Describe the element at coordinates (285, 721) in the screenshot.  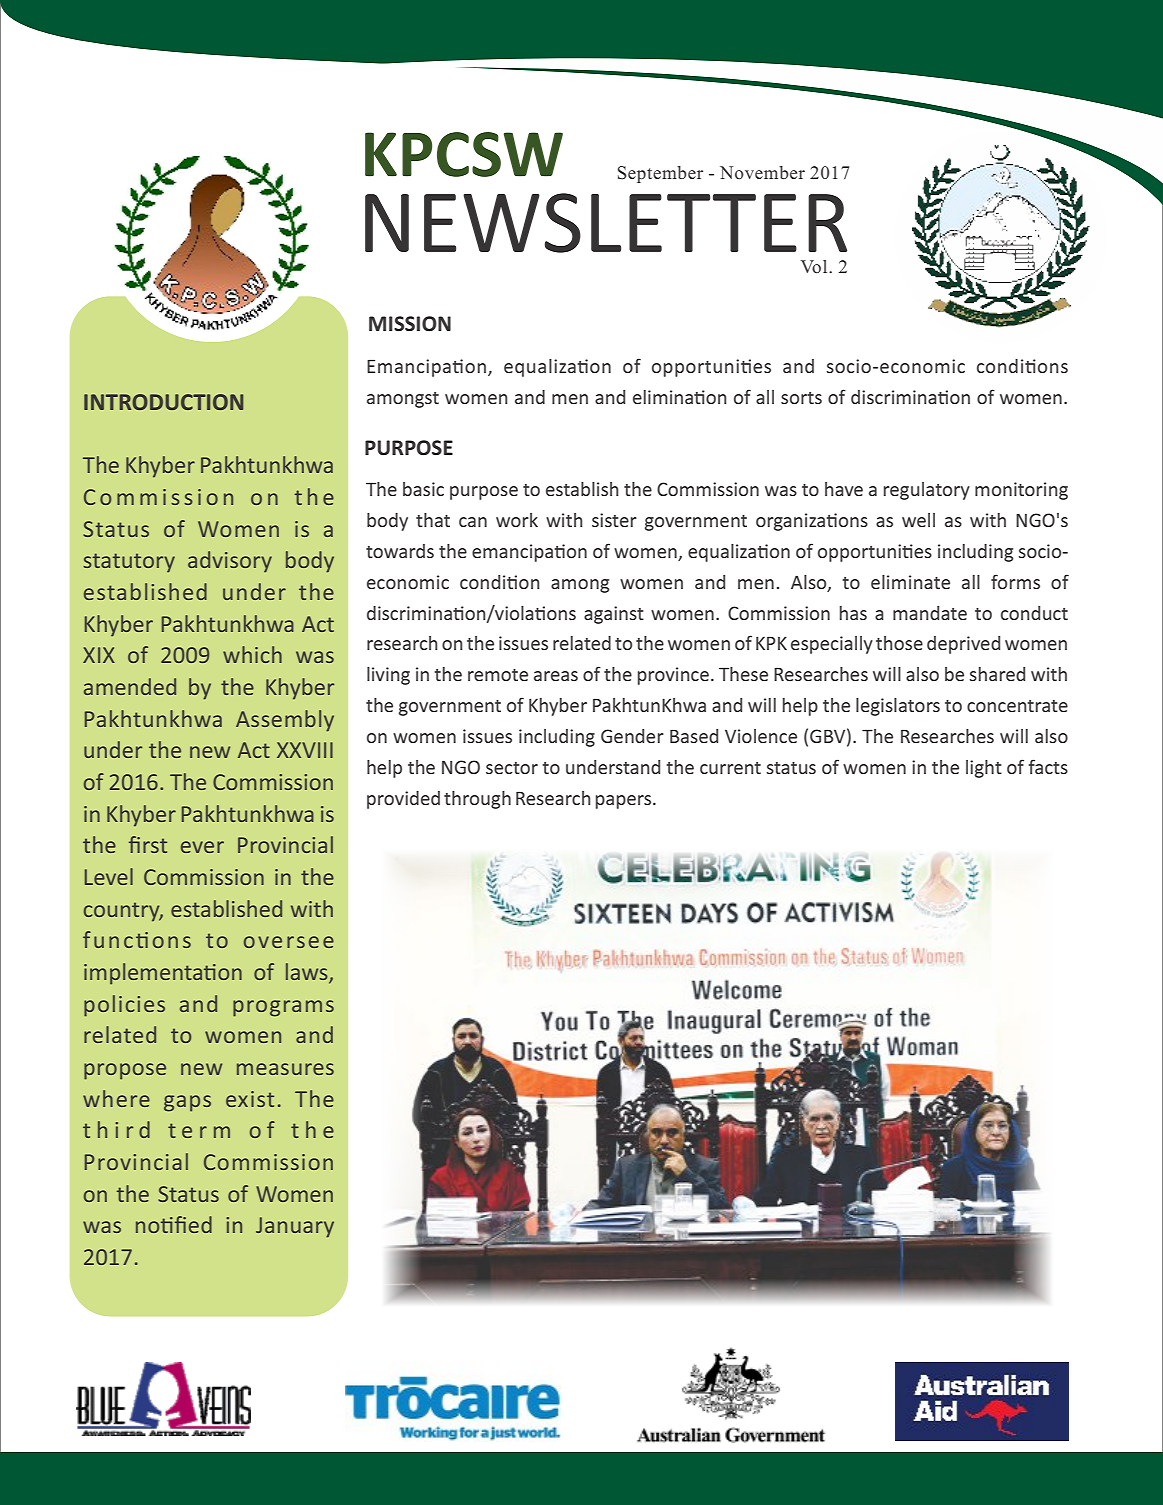
I see `Assembly` at that location.
